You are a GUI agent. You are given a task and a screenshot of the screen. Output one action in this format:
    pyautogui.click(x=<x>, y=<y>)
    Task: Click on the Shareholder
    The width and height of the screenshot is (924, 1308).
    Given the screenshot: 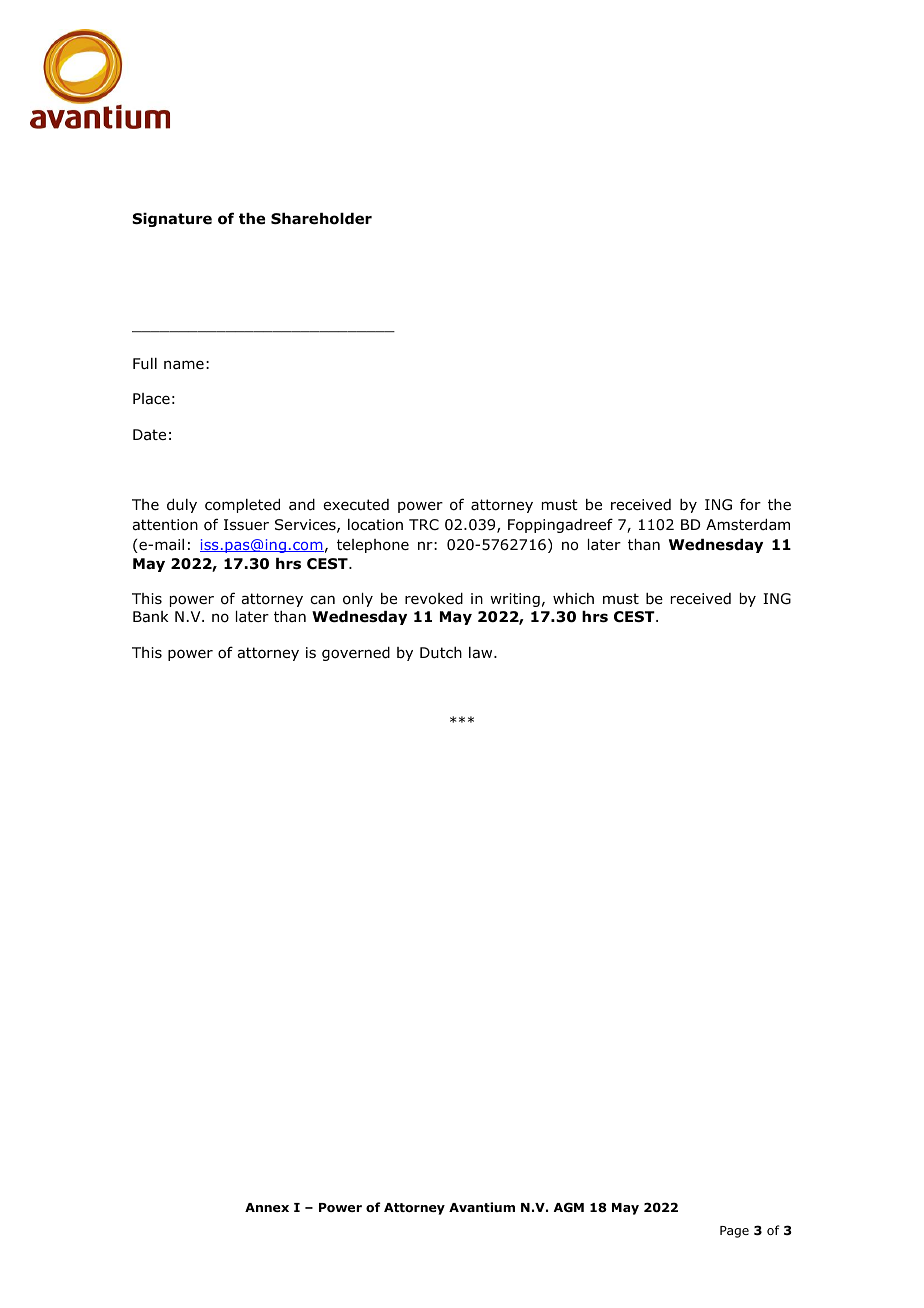 What is the action you would take?
    pyautogui.click(x=321, y=219)
